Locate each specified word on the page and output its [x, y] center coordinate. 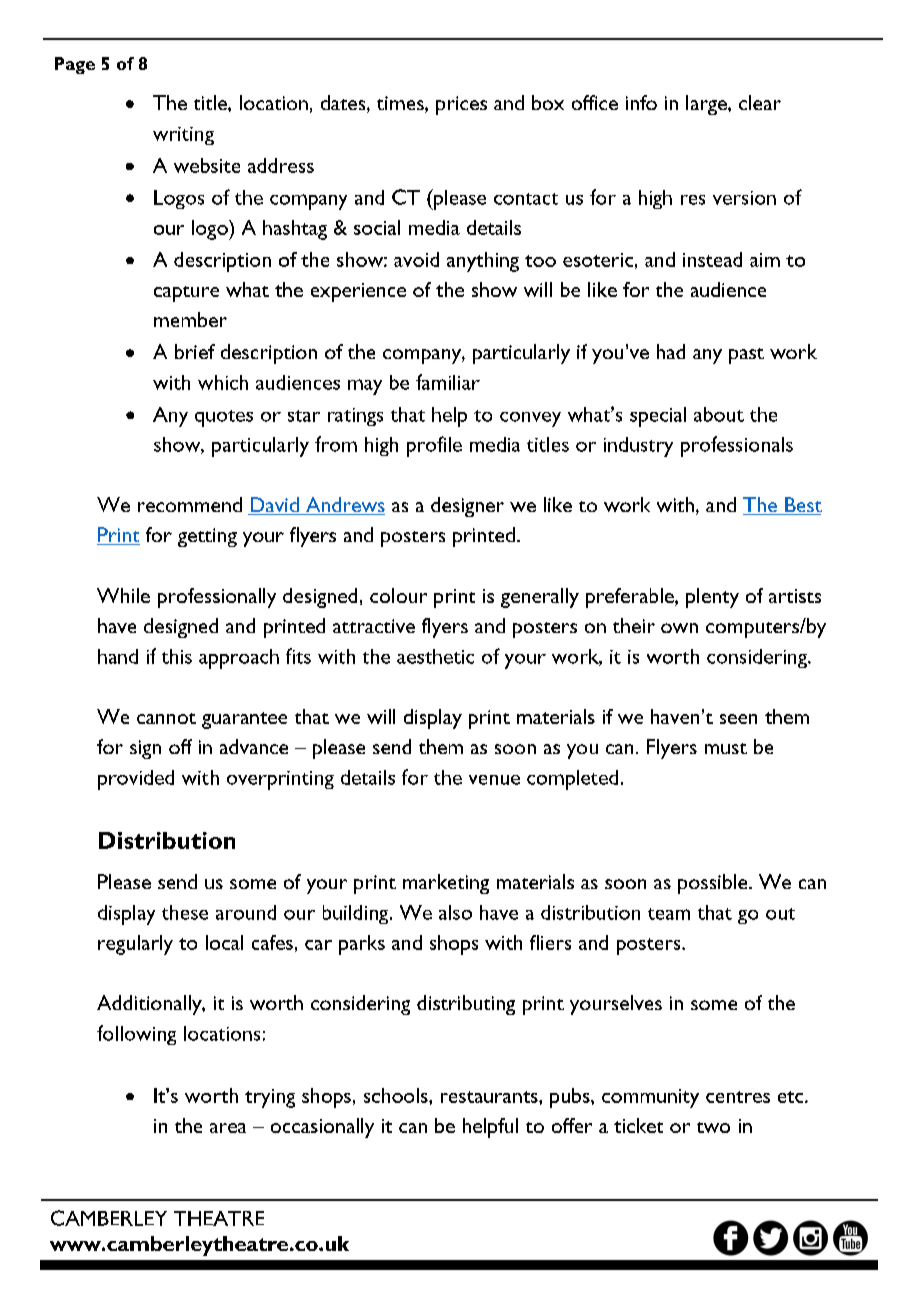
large [707, 105]
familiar [448, 382]
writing [183, 136]
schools [397, 1095]
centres [738, 1097]
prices [461, 105]
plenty [712, 598]
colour [398, 595]
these [185, 912]
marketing [446, 884]
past [746, 356]
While [123, 595]
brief [195, 351]
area [228, 1128]
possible [714, 884]
